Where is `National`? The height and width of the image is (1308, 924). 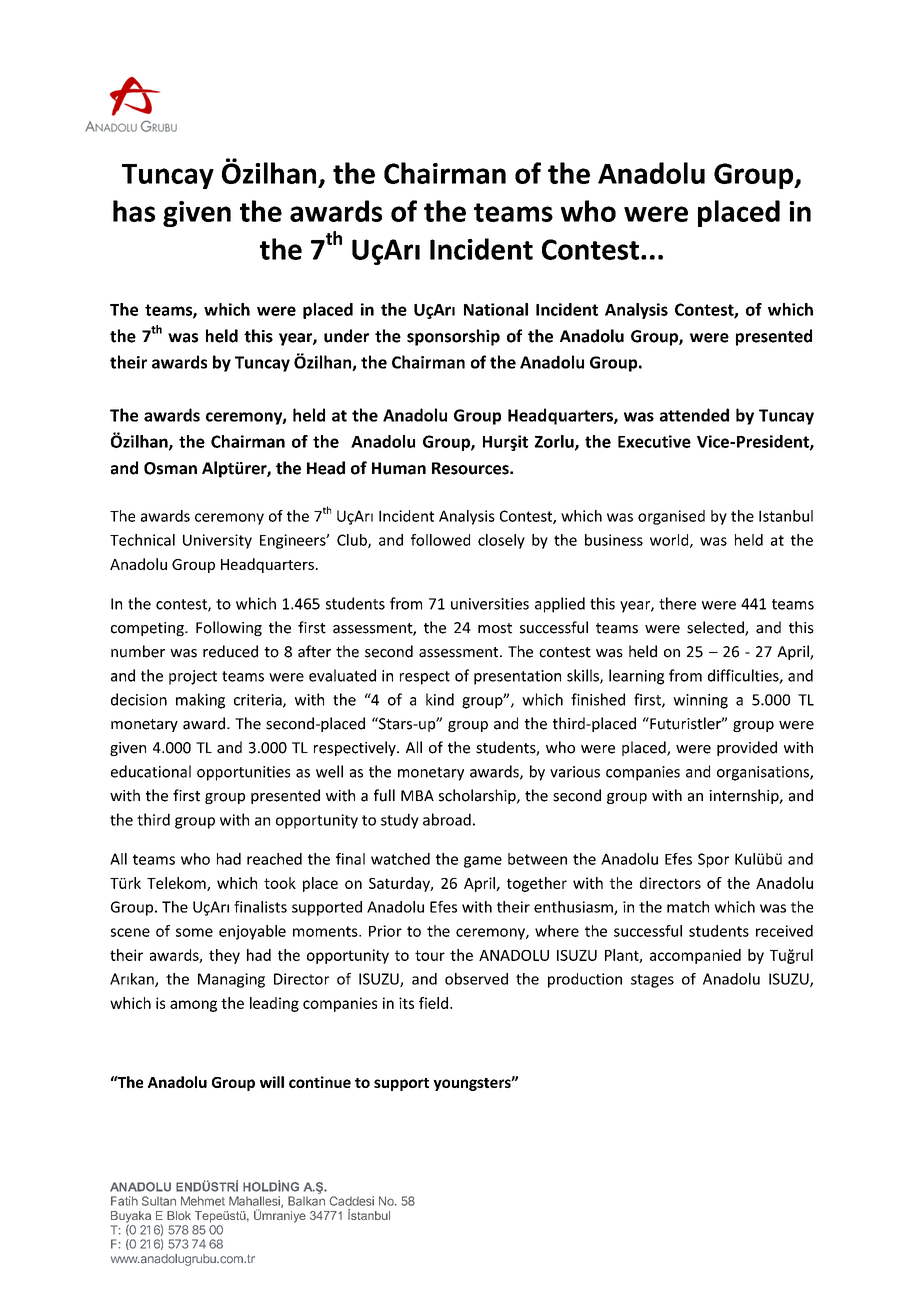
National is located at coordinates (496, 309).
